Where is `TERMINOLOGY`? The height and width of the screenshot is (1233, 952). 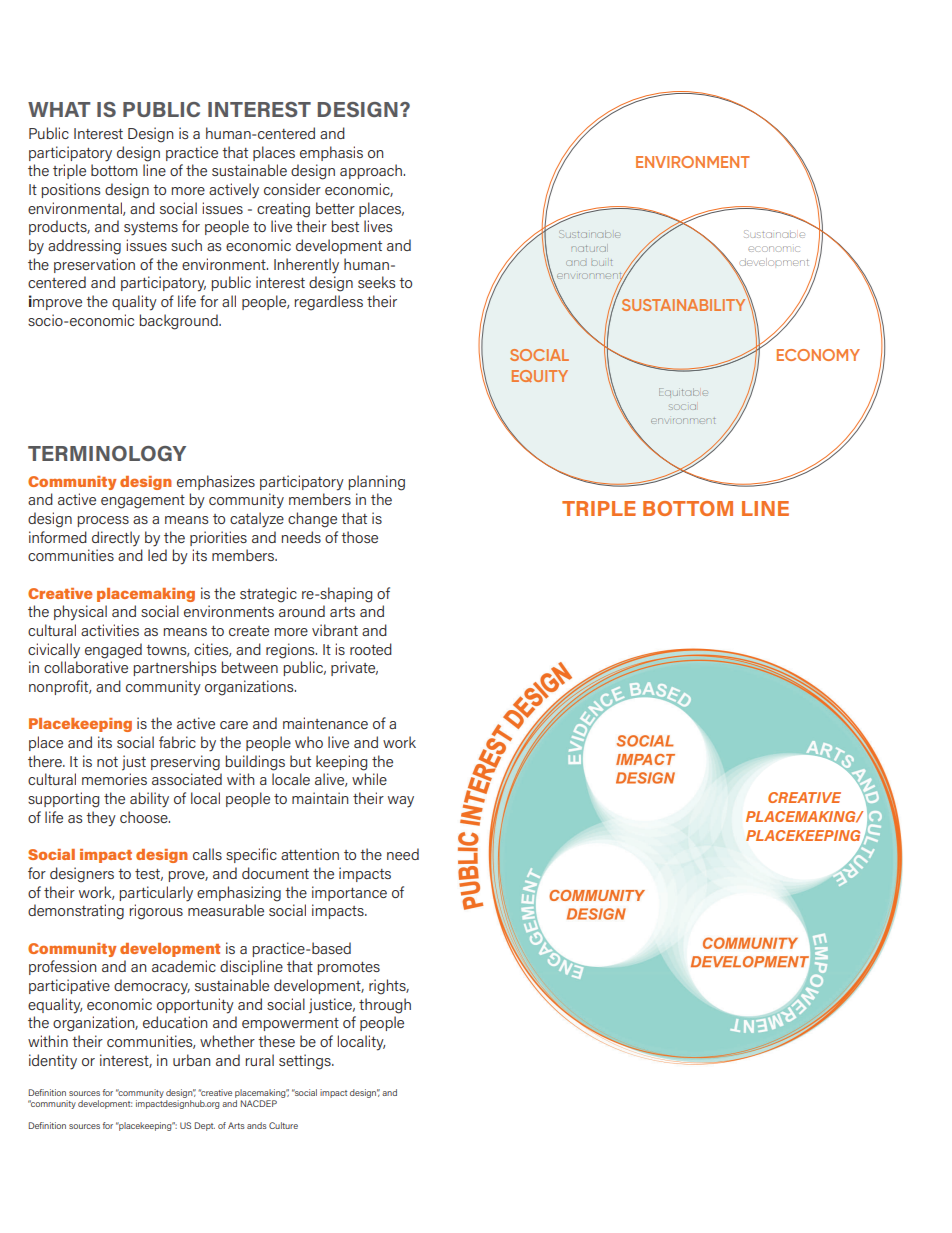
TERMINOLOGY is located at coordinates (107, 453).
